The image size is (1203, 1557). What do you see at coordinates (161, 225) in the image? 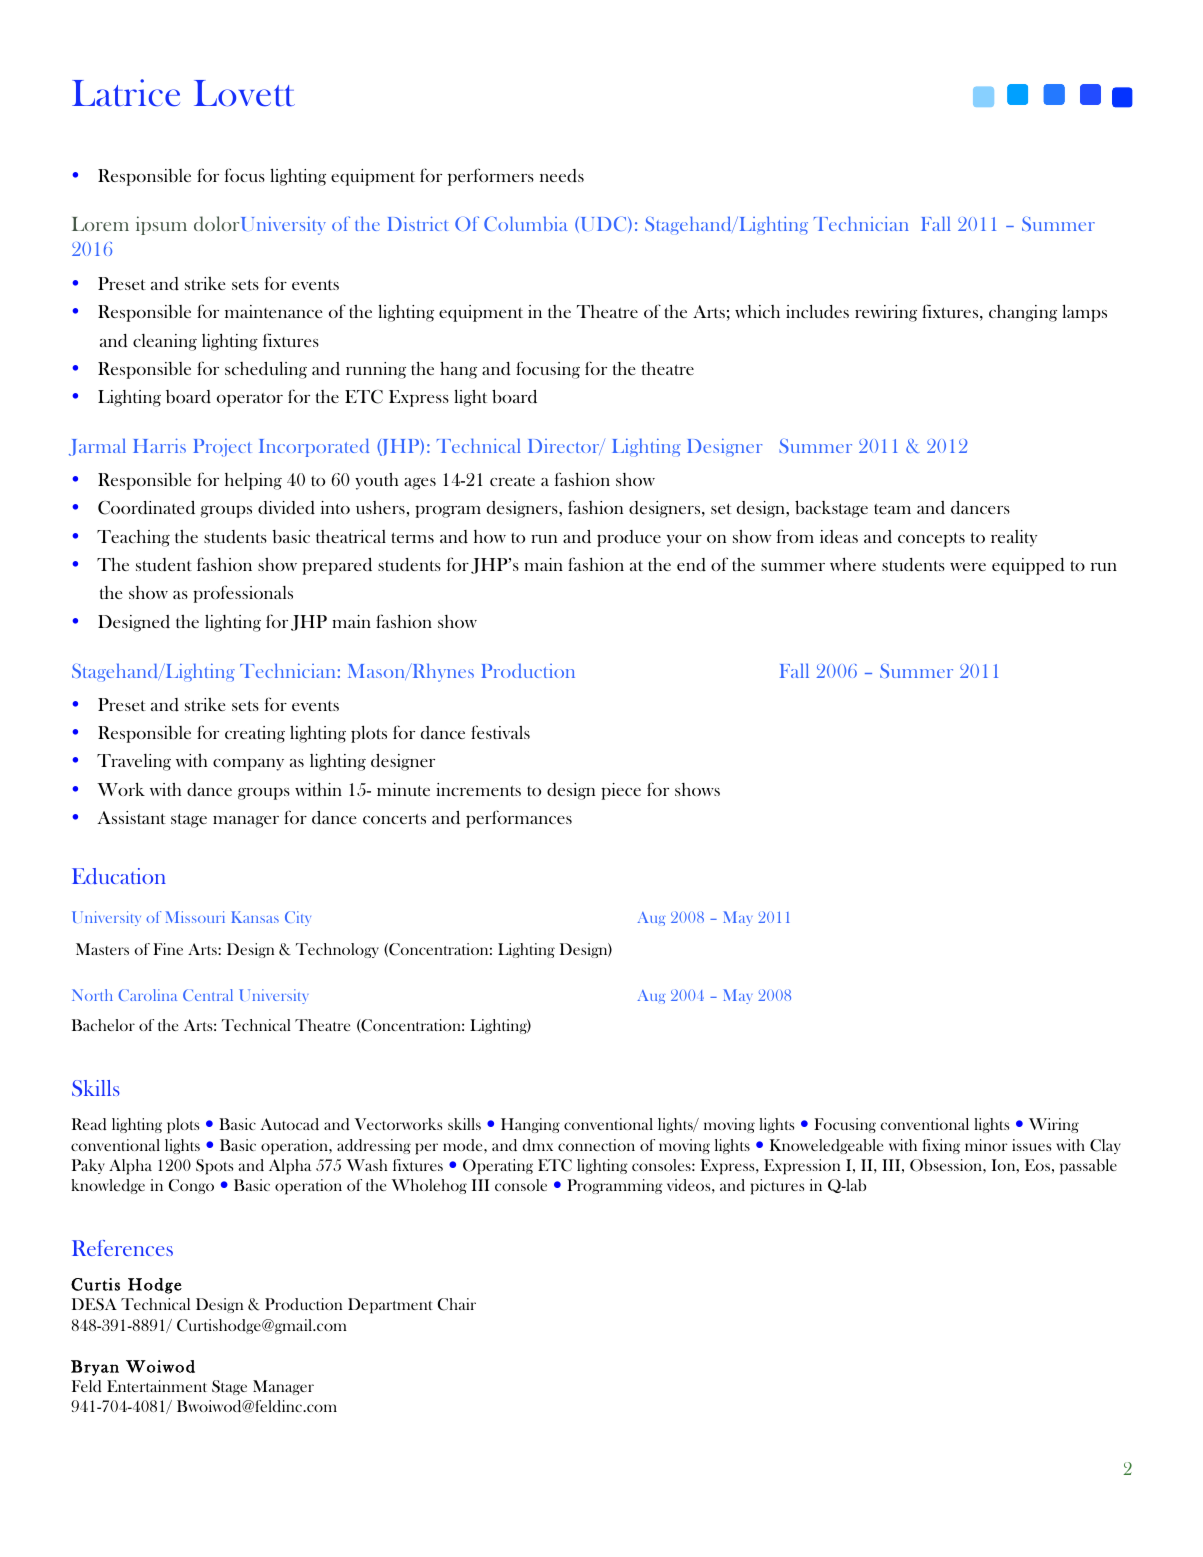
I see `ipsum` at bounding box center [161, 225].
